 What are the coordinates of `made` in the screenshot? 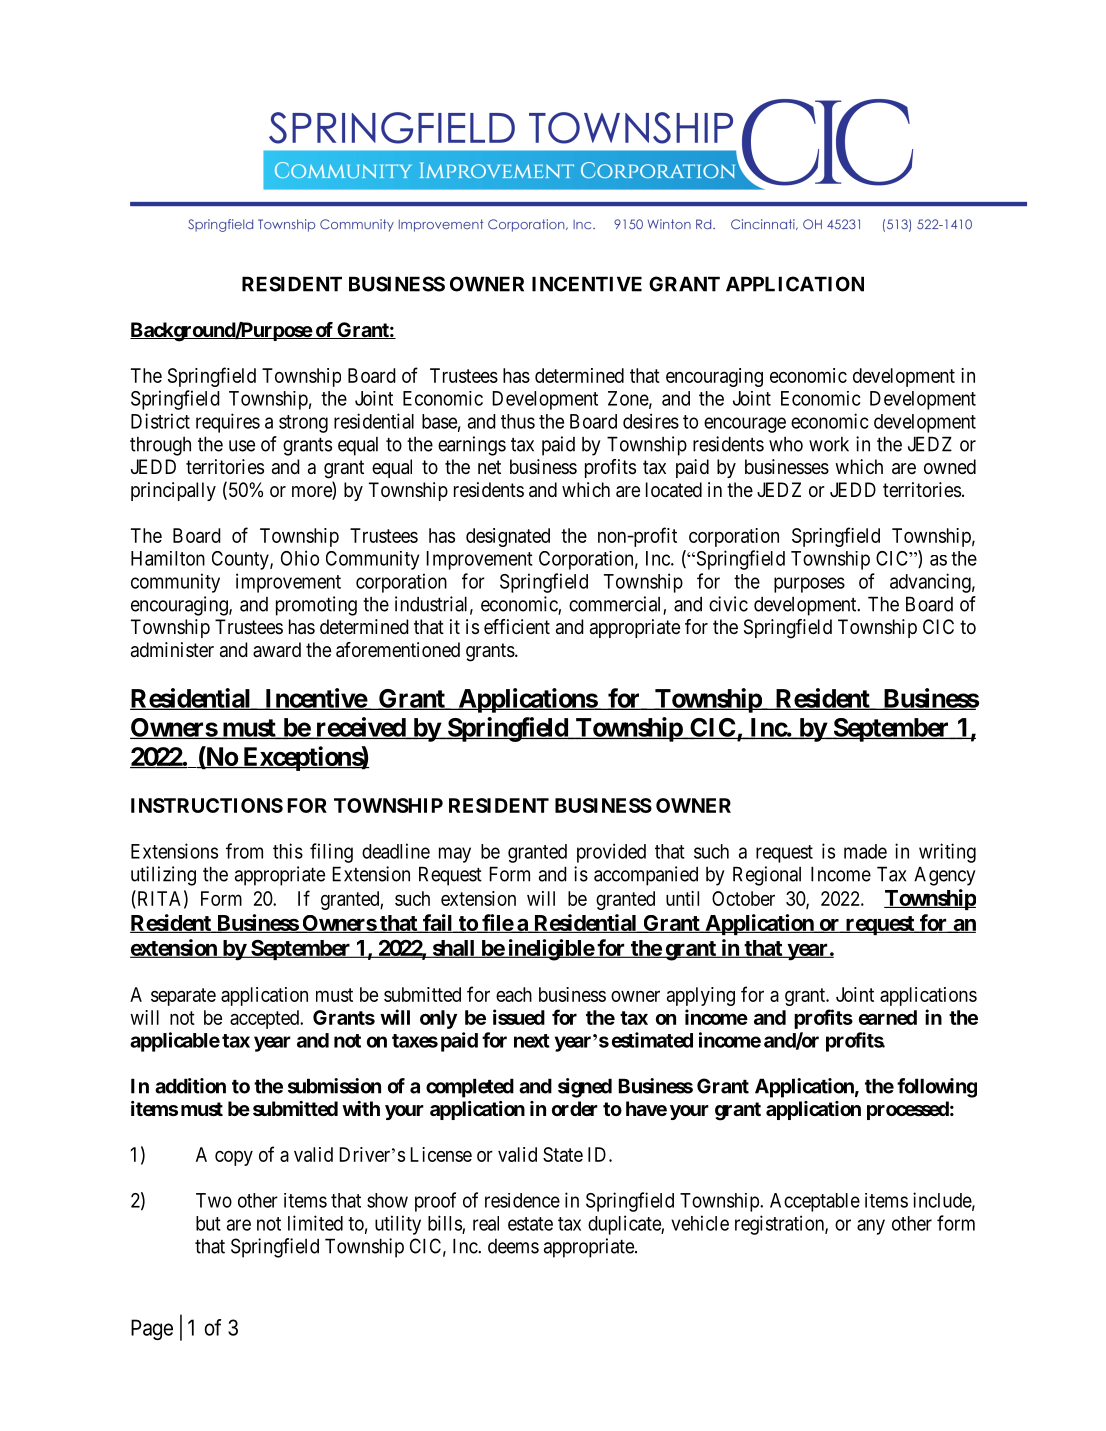 It's located at (865, 851).
